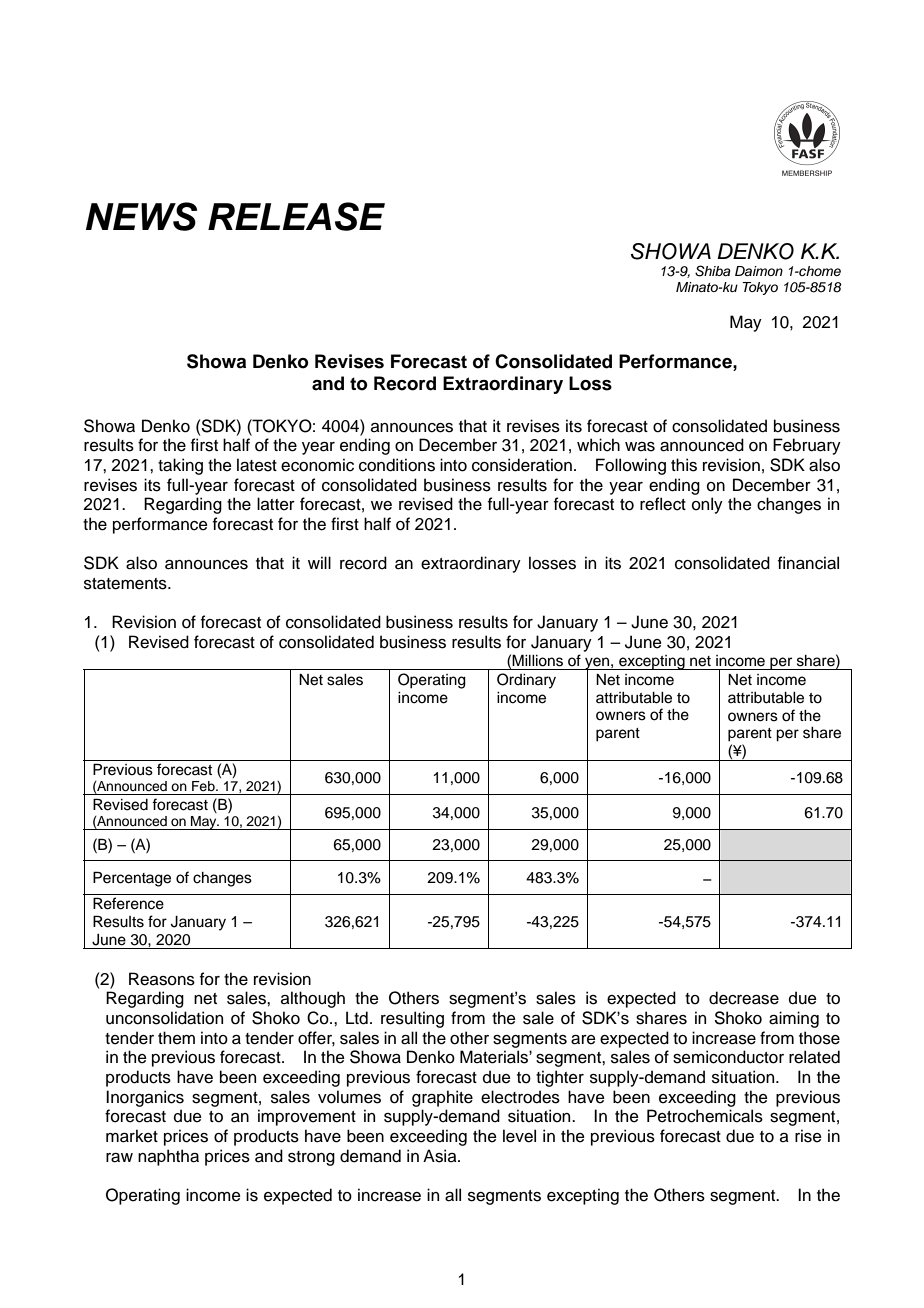  What do you see at coordinates (522, 465) in the document?
I see `consideration` at bounding box center [522, 465].
